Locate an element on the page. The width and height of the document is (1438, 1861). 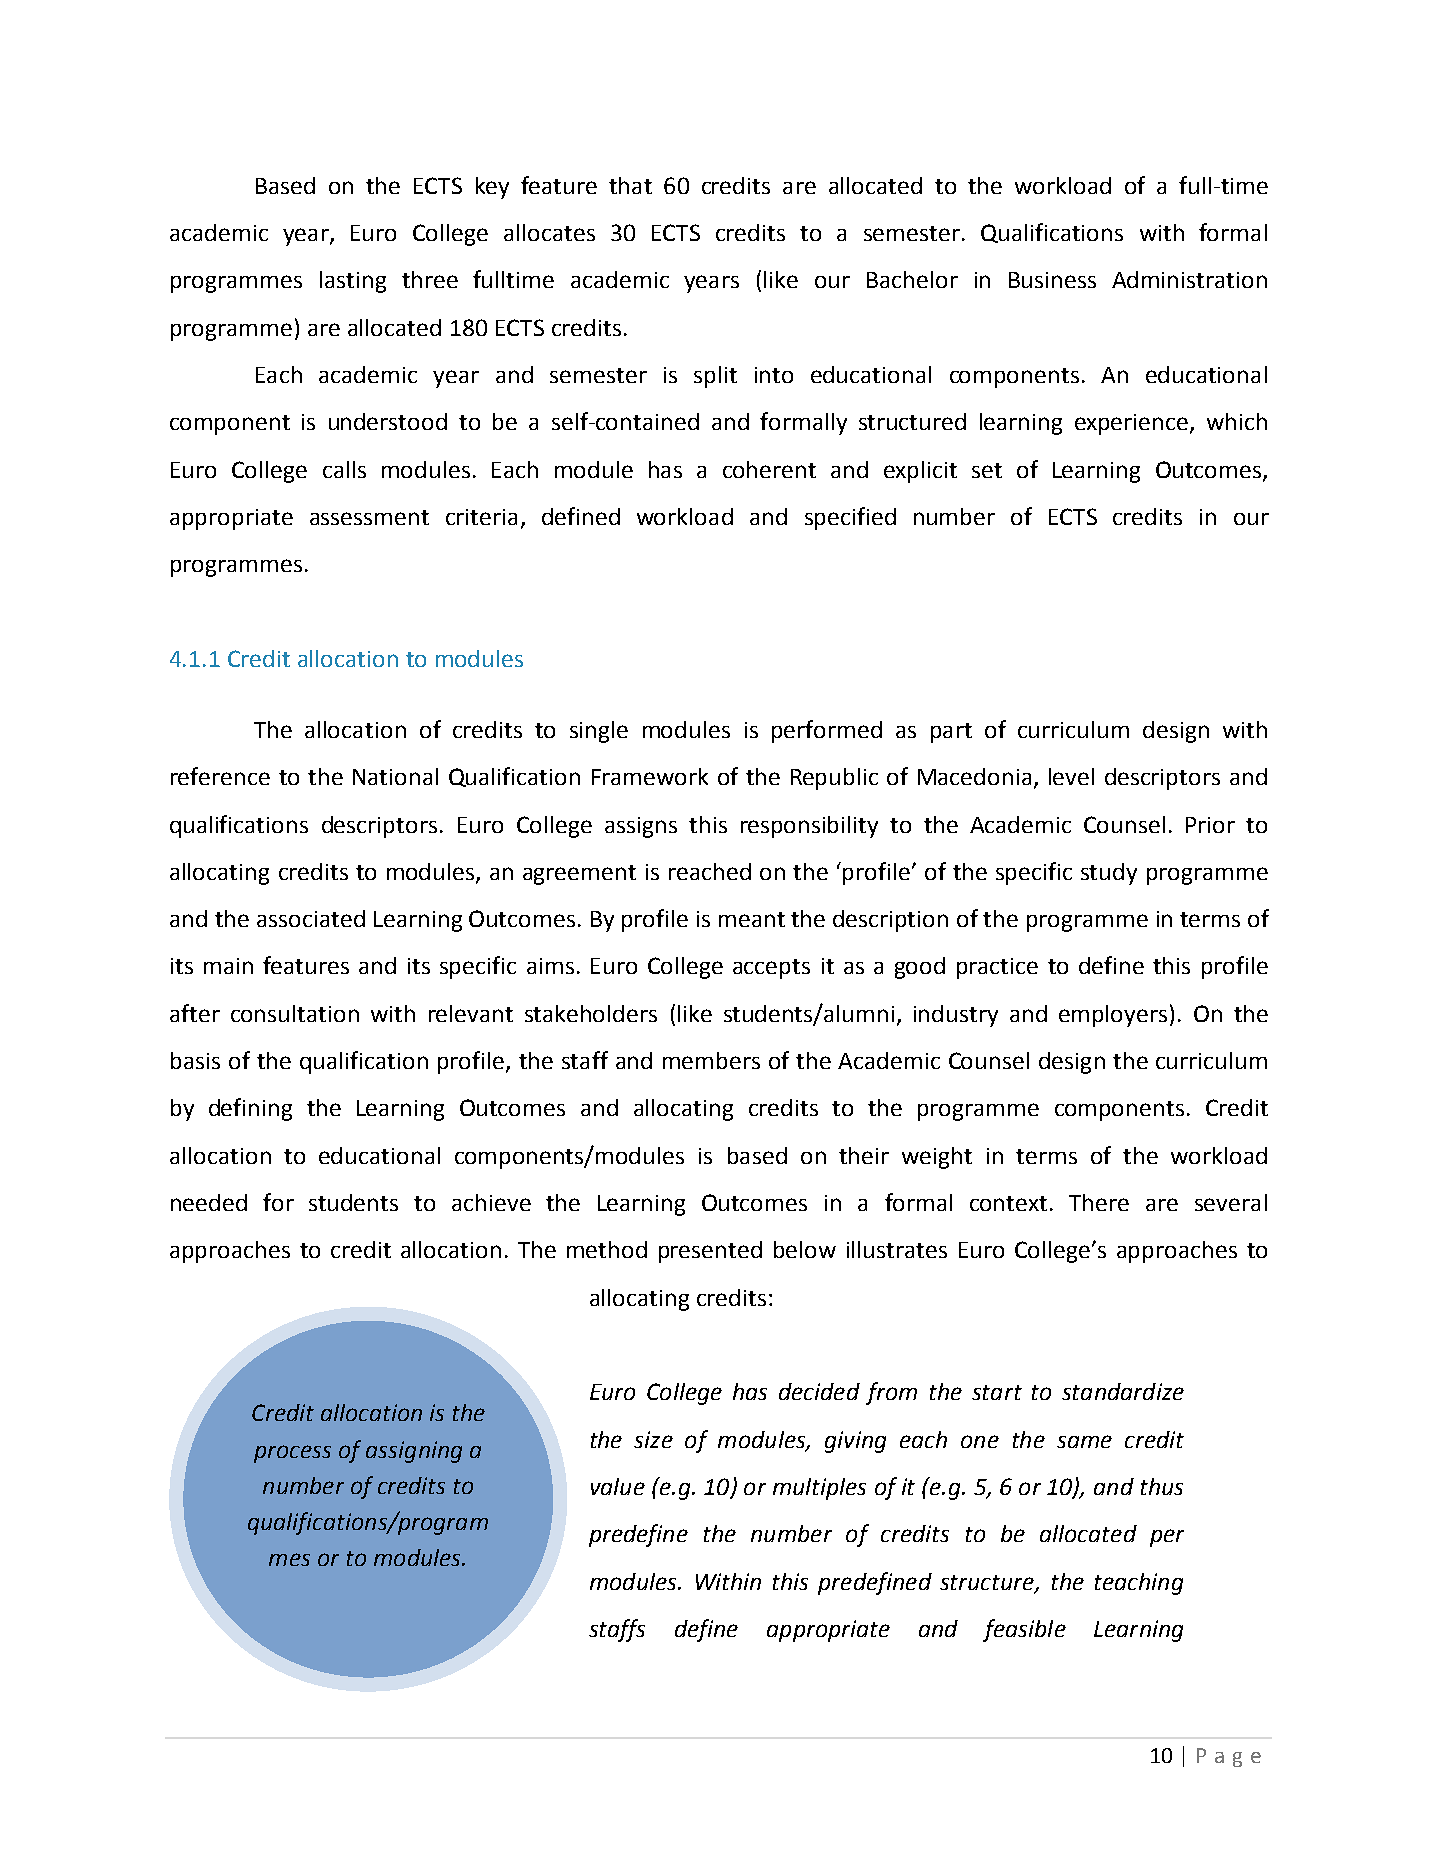
lasting is located at coordinates (353, 282).
